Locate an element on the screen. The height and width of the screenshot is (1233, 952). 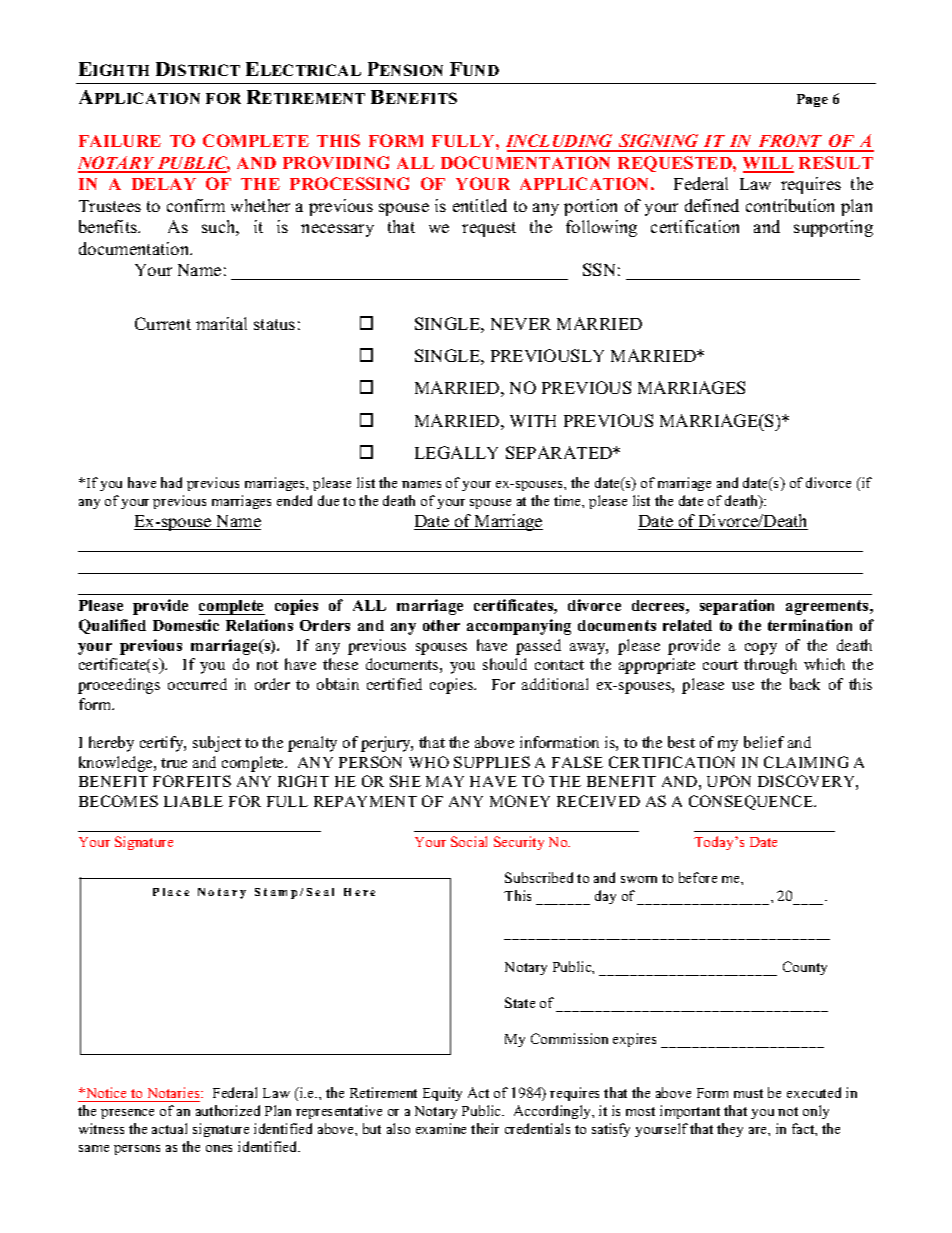
INCLUDING is located at coordinates (560, 142).
